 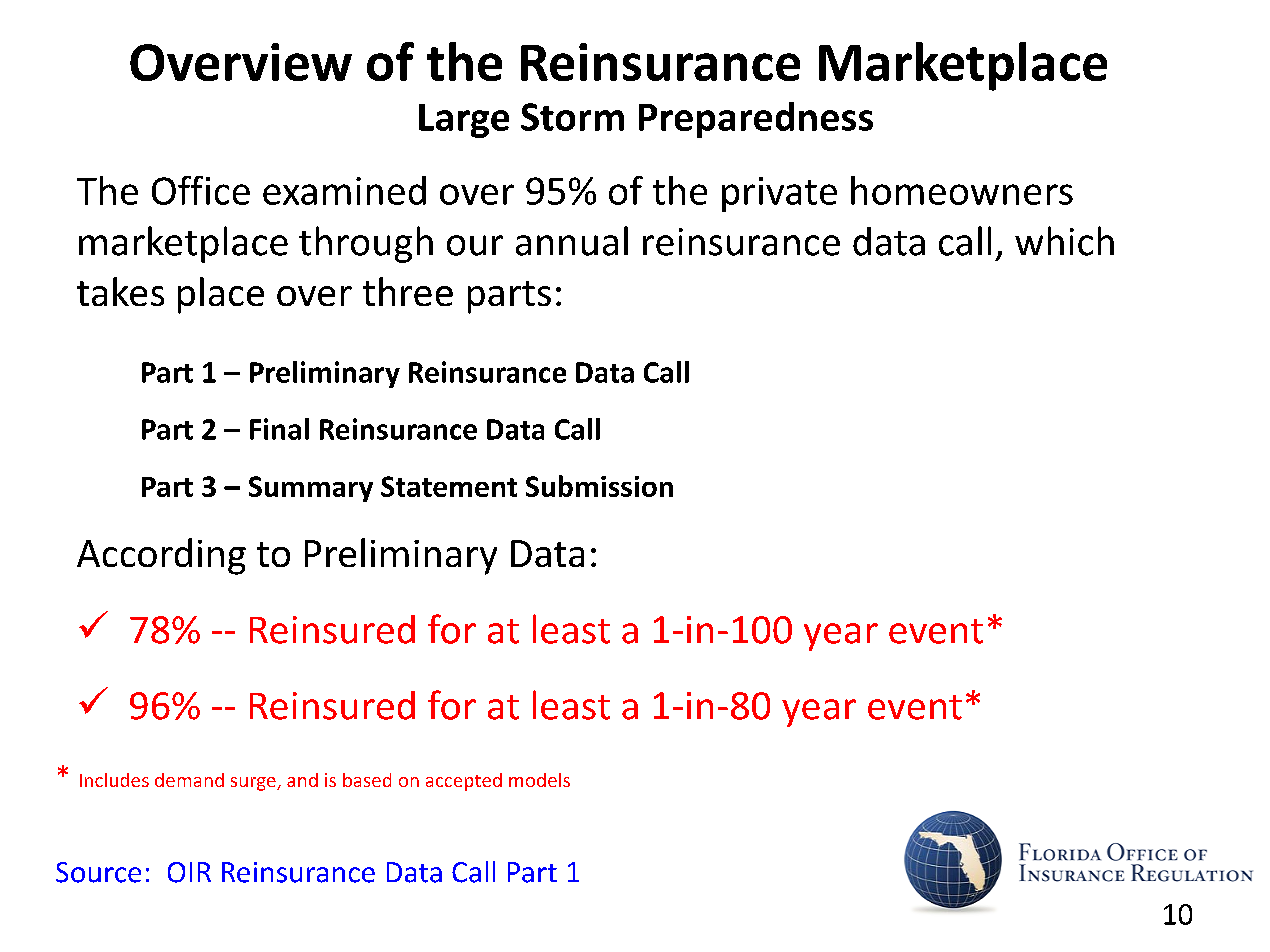 What do you see at coordinates (449, 486) in the page?
I see `Statement` at bounding box center [449, 486].
